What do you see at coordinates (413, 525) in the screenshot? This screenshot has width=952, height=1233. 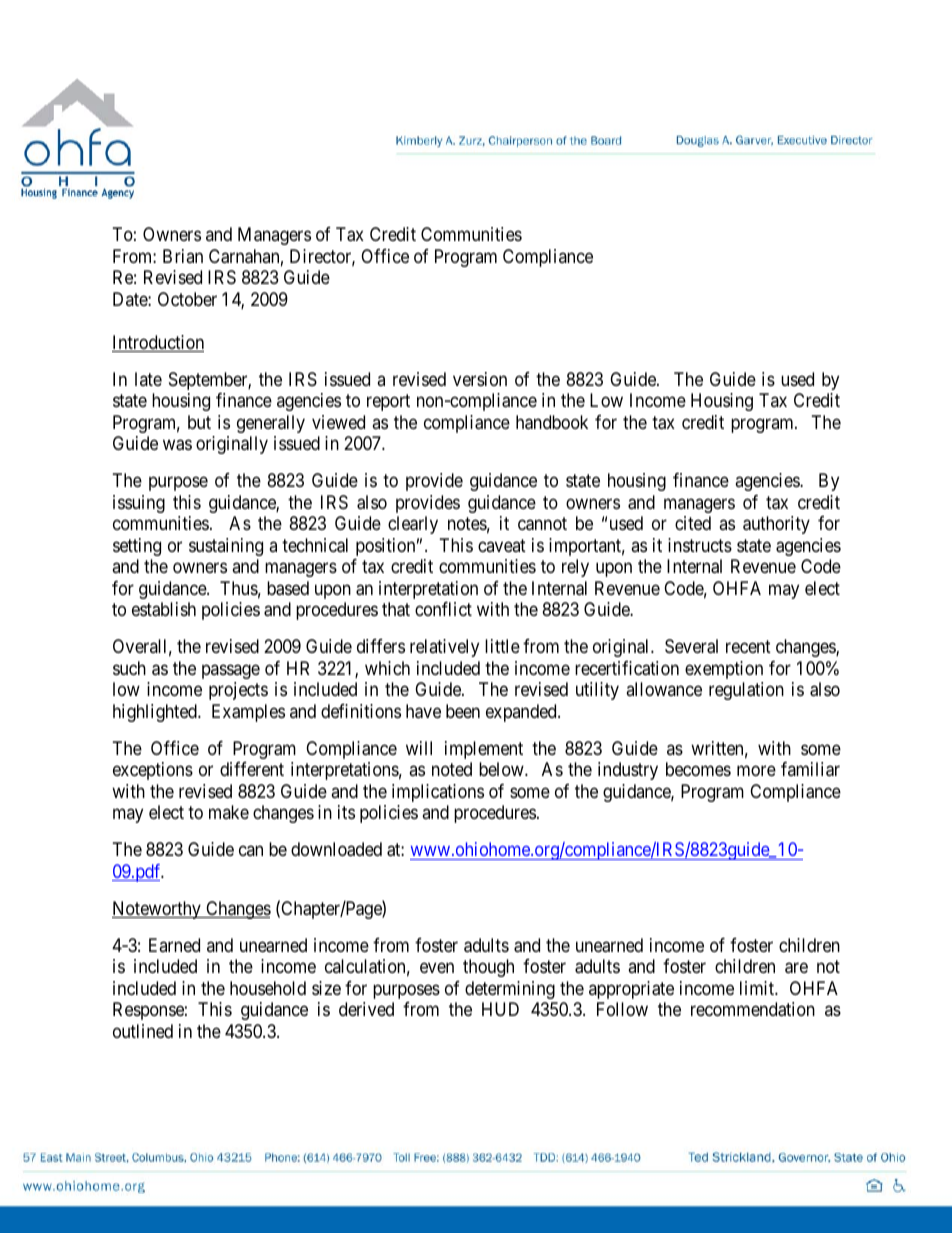 I see `clearly` at bounding box center [413, 525].
